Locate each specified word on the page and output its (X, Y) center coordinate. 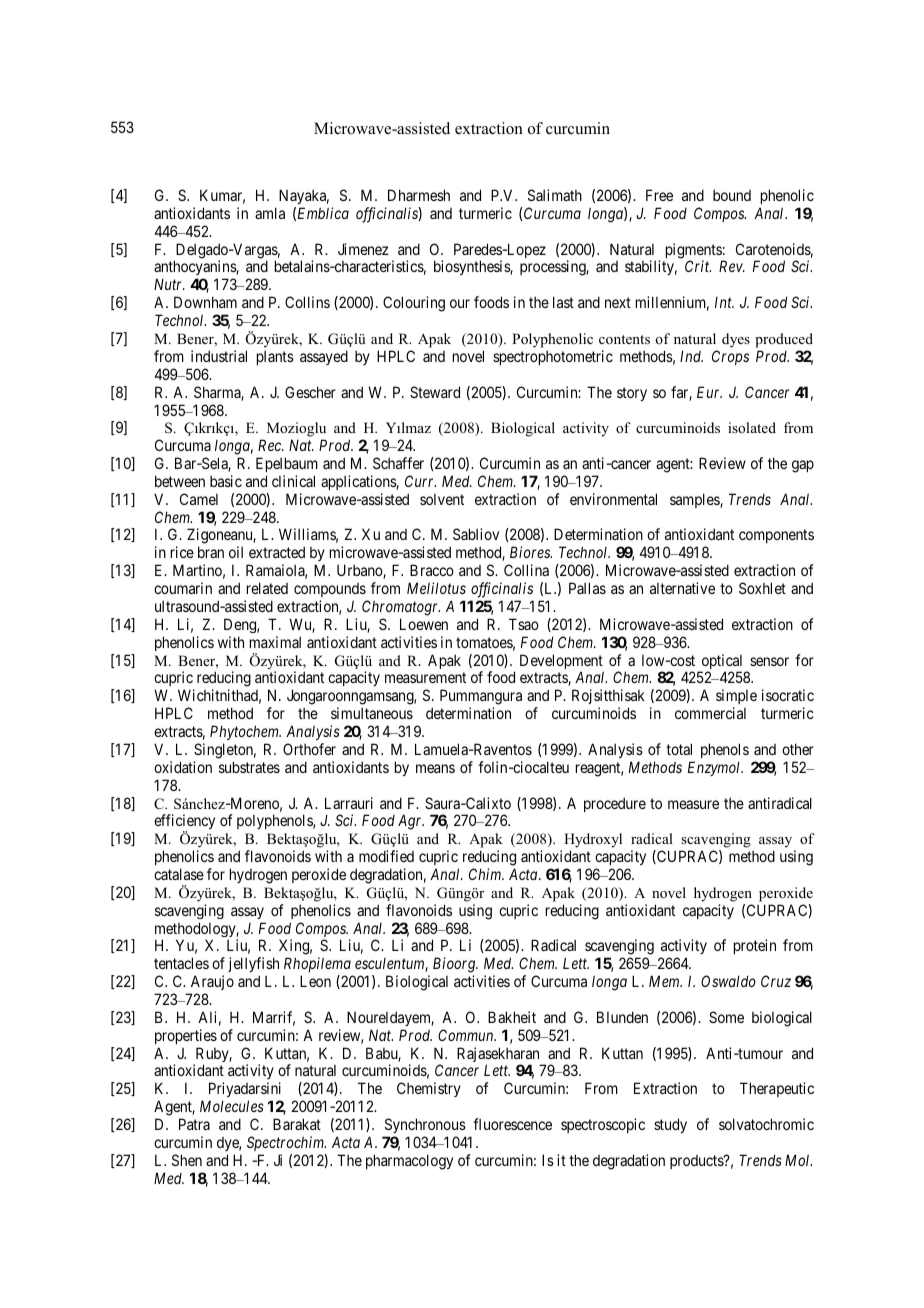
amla (270, 213)
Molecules (232, 1106)
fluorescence (512, 1124)
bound (732, 195)
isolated (752, 427)
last (563, 302)
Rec (270, 445)
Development (562, 663)
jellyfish (253, 966)
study (670, 1125)
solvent (442, 499)
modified (386, 856)
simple (736, 698)
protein (755, 946)
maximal (275, 642)
